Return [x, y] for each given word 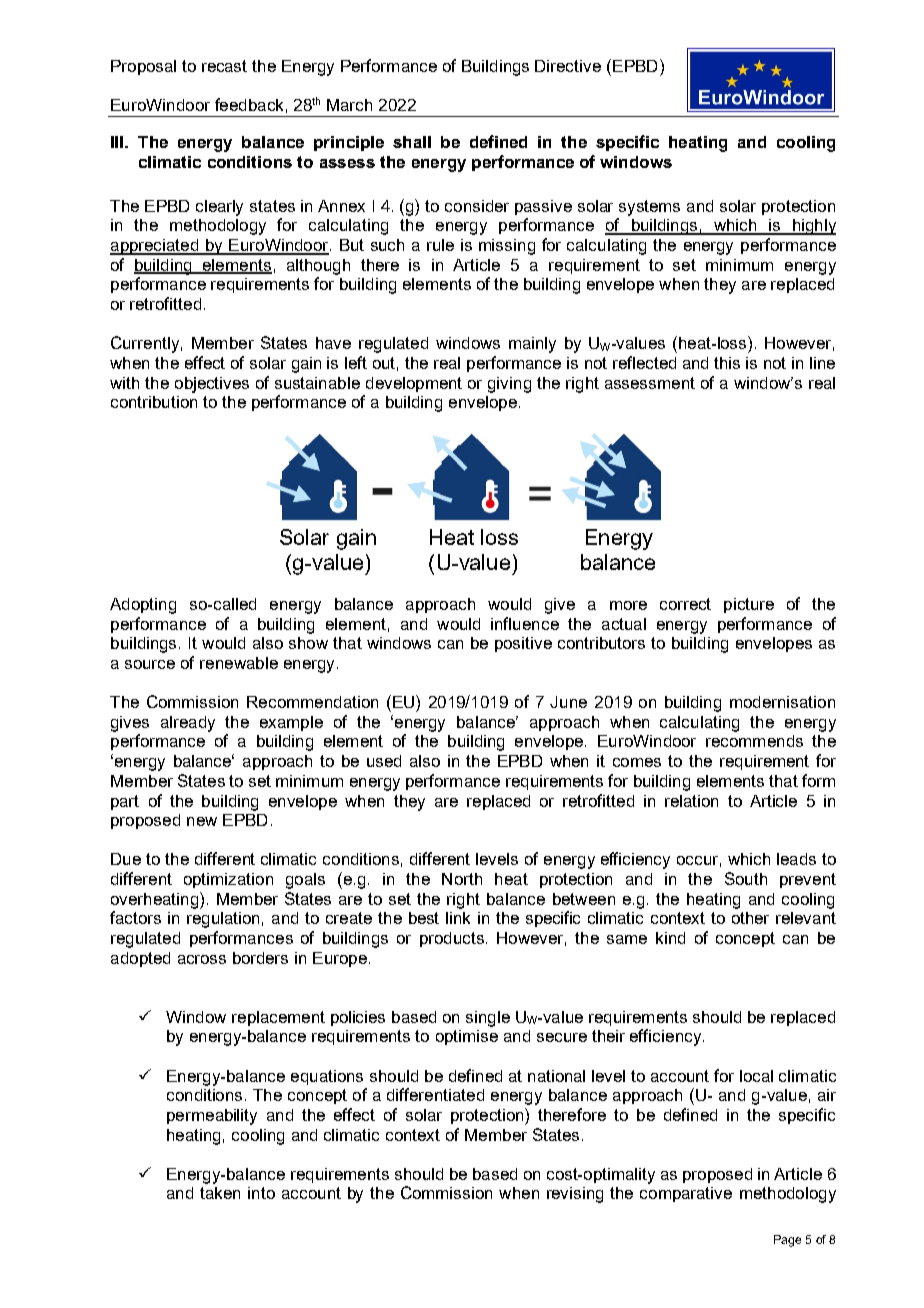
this [727, 363]
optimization [228, 880]
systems [649, 208]
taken [220, 1193]
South [746, 878]
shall [412, 142]
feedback [249, 104]
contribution [154, 402]
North [462, 879]
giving [509, 385]
